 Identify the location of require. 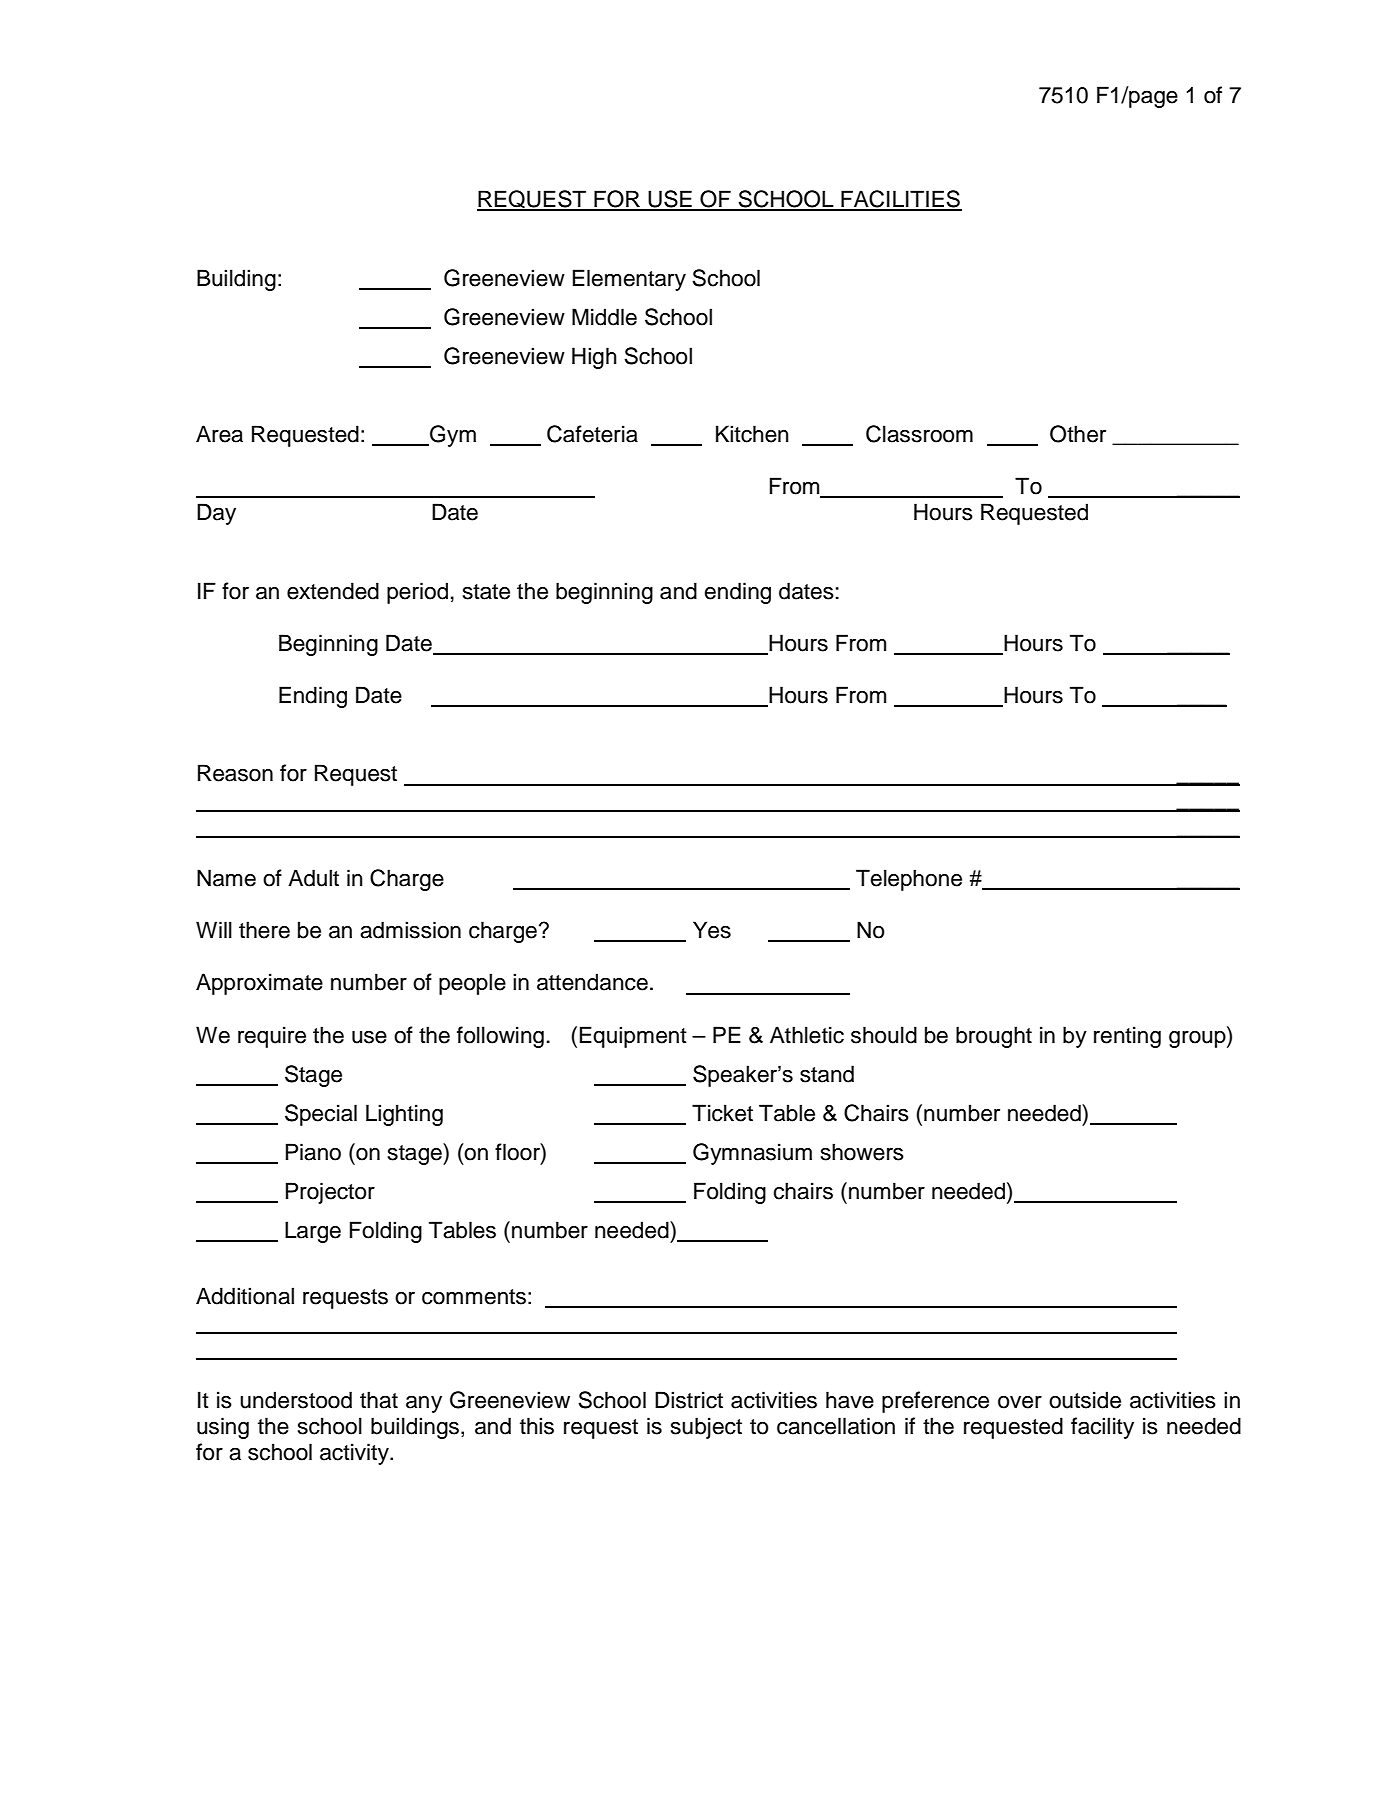
(272, 1037).
